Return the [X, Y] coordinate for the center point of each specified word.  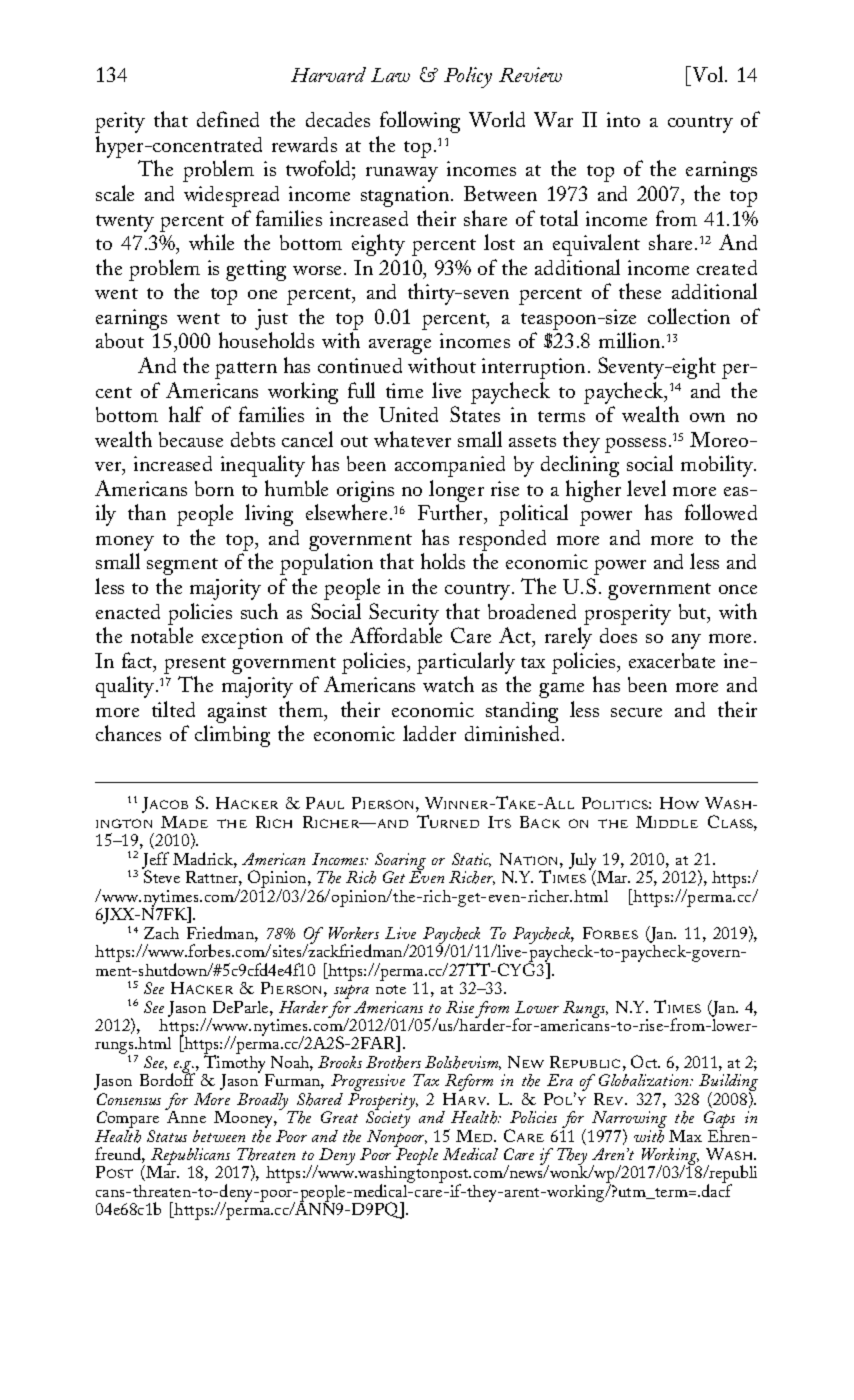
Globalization [645, 1080]
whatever [412, 439]
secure [636, 712]
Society [388, 1120]
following [420, 122]
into [623, 119]
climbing [232, 736]
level [646, 488]
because [191, 439]
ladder [429, 733]
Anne [185, 1115]
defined [228, 119]
